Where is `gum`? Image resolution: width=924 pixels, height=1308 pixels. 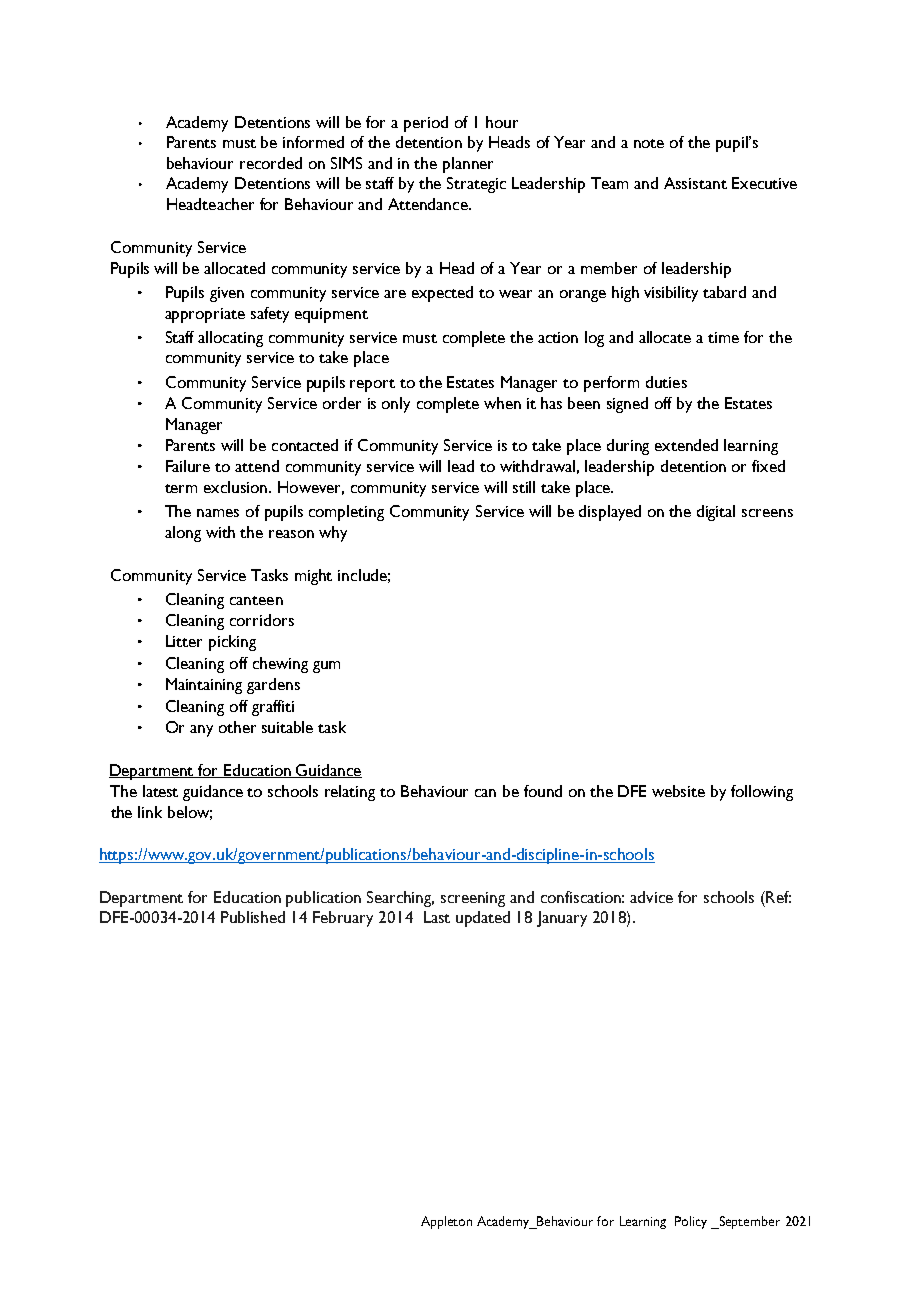 gum is located at coordinates (326, 667).
